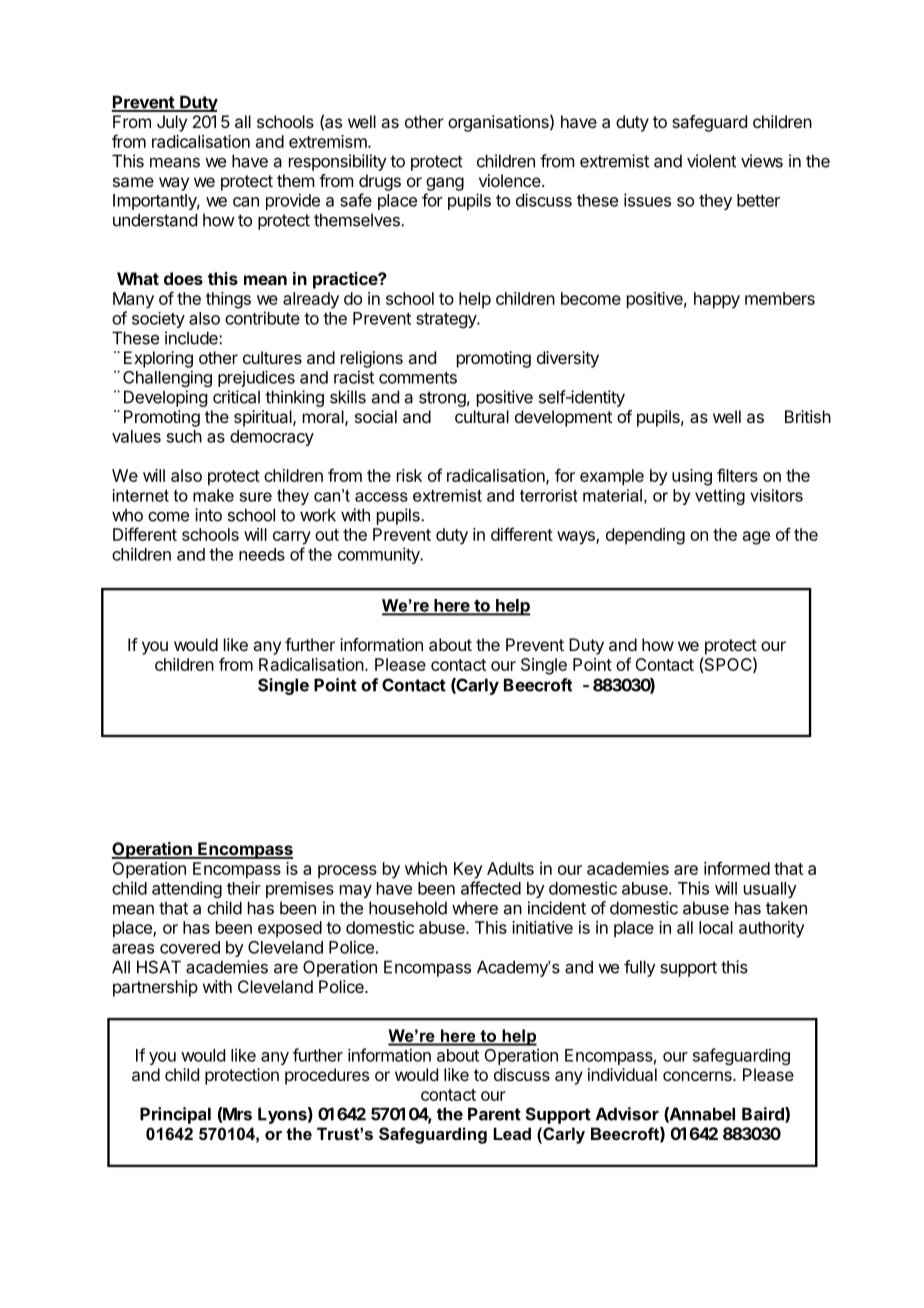 The height and width of the screenshot is (1308, 924). Describe the element at coordinates (494, 1114) in the screenshot. I see `Parent` at that location.
